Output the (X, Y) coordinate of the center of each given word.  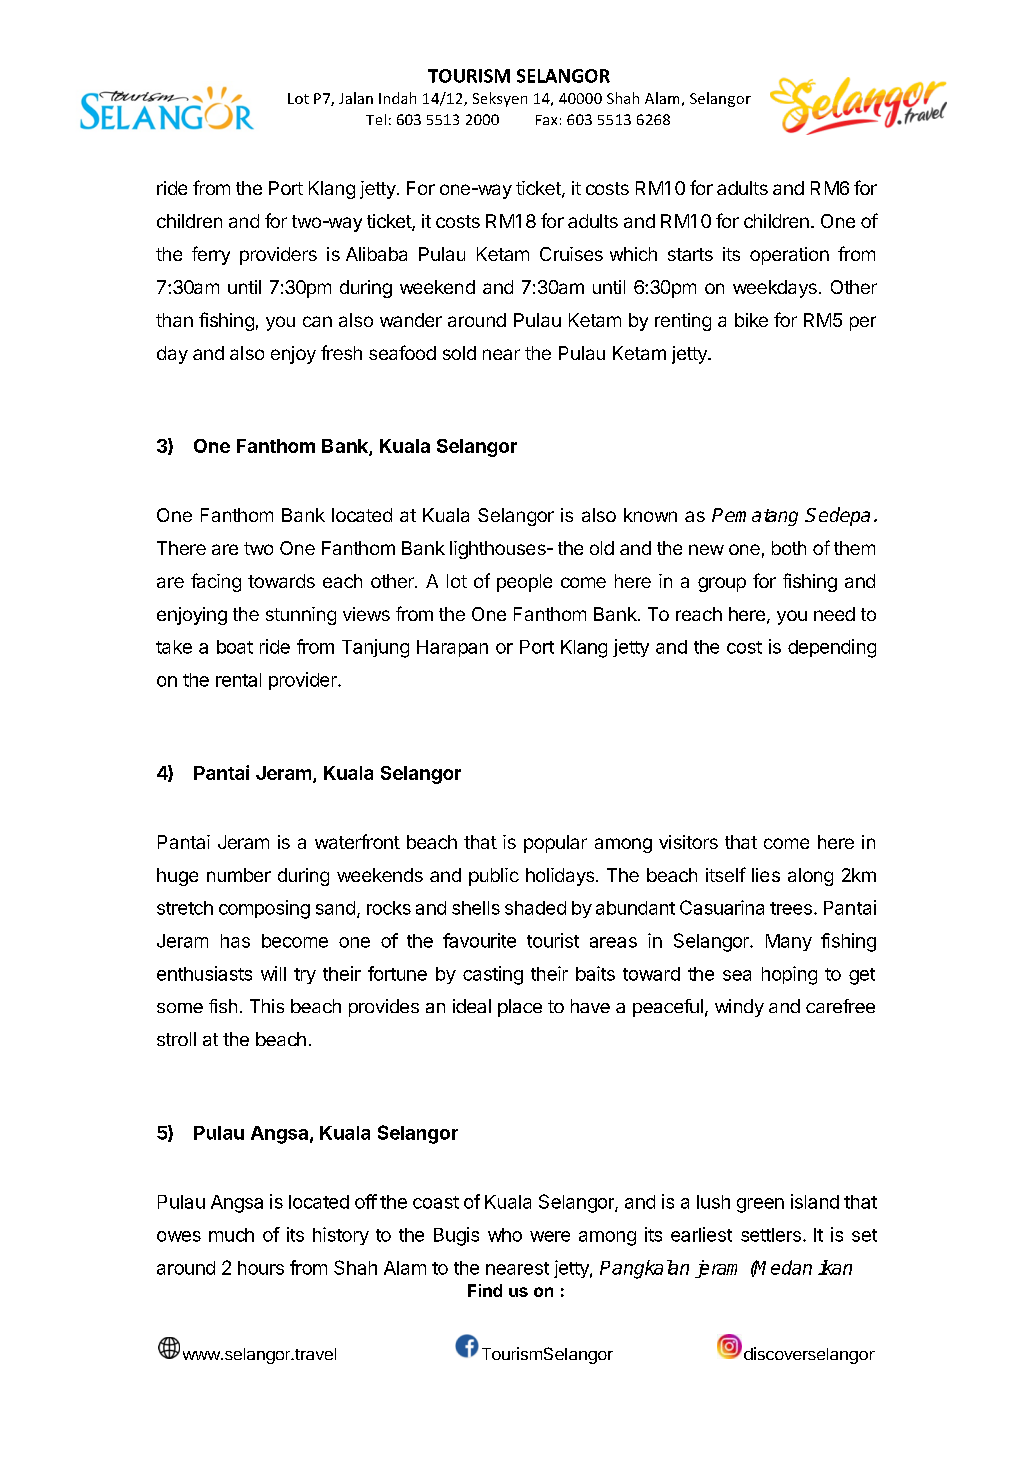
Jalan (356, 98)
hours (261, 1268)
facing (216, 582)
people (524, 583)
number (239, 875)
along (810, 877)
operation (789, 256)
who (505, 1235)
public (494, 877)
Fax (546, 120)
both (789, 548)
